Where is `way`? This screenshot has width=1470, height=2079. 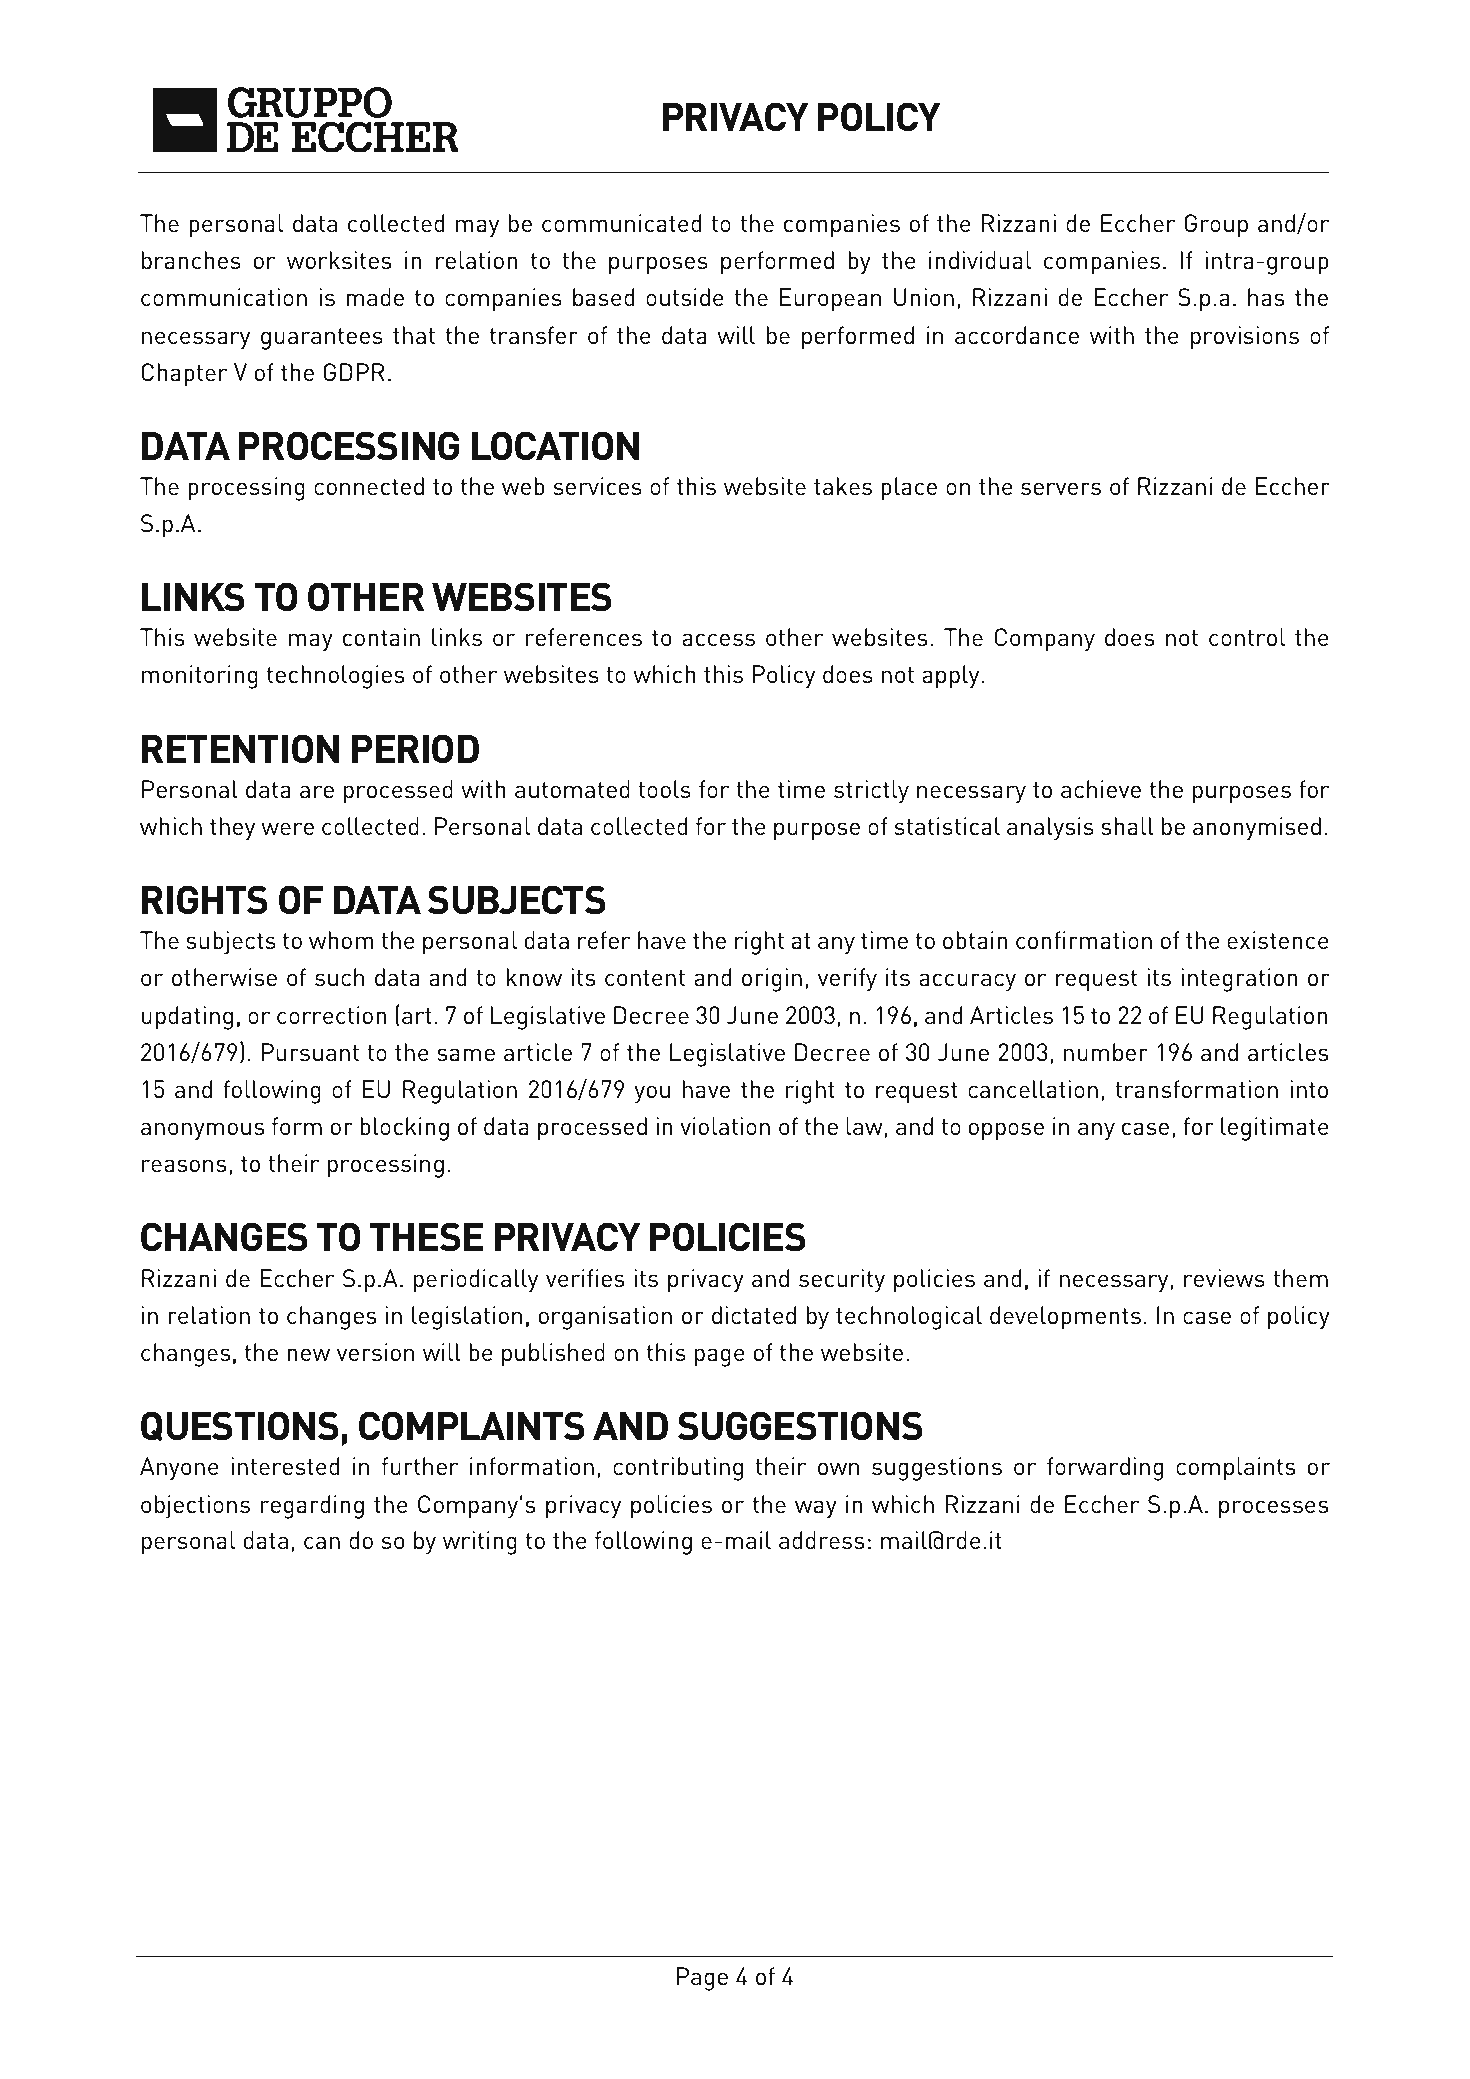 way is located at coordinates (816, 1509).
